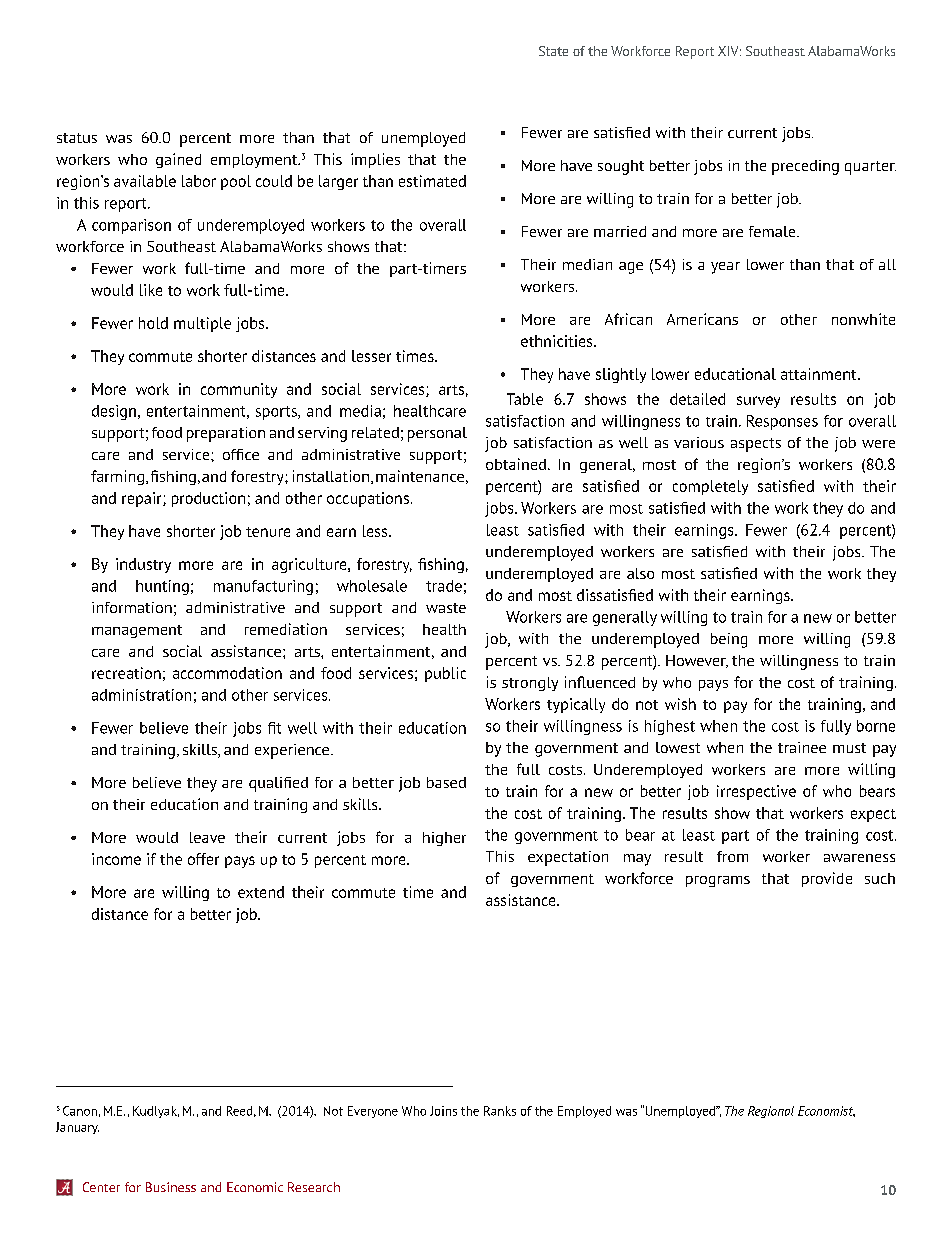  Describe the element at coordinates (516, 464) in the screenshot. I see `obtained` at that location.
